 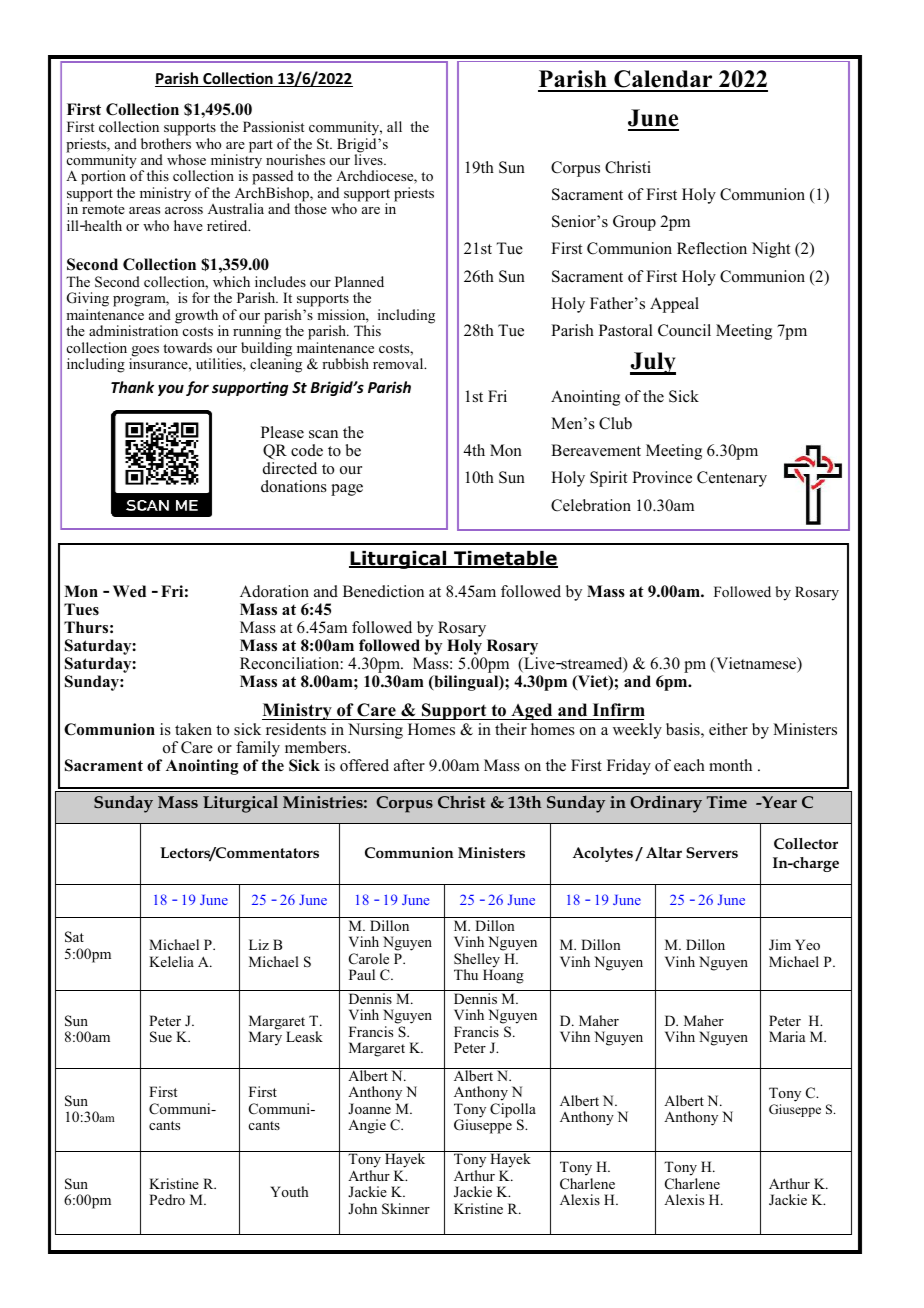 What do you see at coordinates (294, 486) in the image?
I see `donations` at bounding box center [294, 486].
